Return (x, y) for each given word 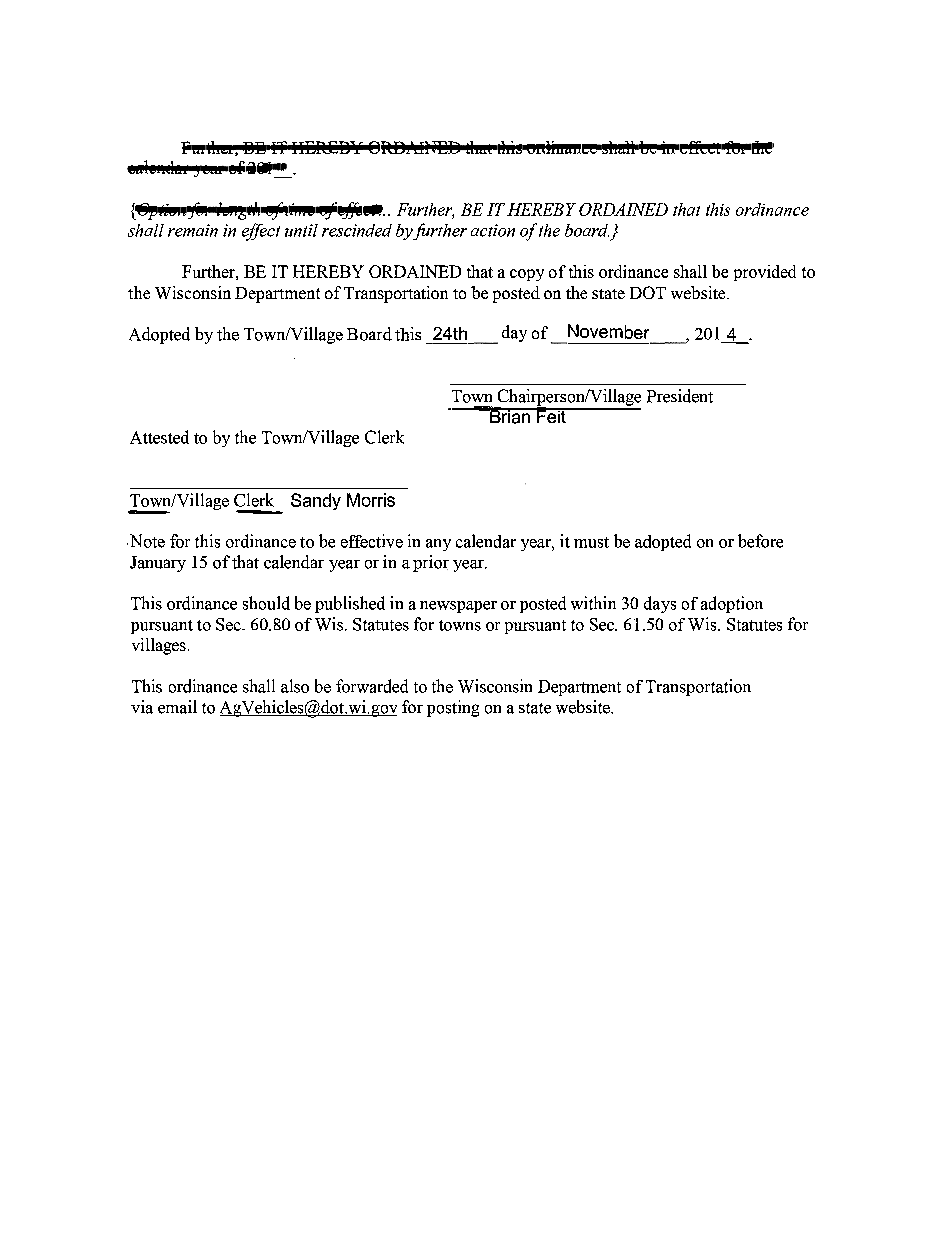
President (680, 396)
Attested (159, 437)
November (608, 331)
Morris (371, 500)
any (438, 545)
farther (439, 231)
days (660, 604)
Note (146, 541)
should (266, 603)
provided (765, 273)
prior (431, 563)
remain (193, 230)
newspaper (458, 607)
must (591, 542)
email (177, 707)
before (760, 541)
